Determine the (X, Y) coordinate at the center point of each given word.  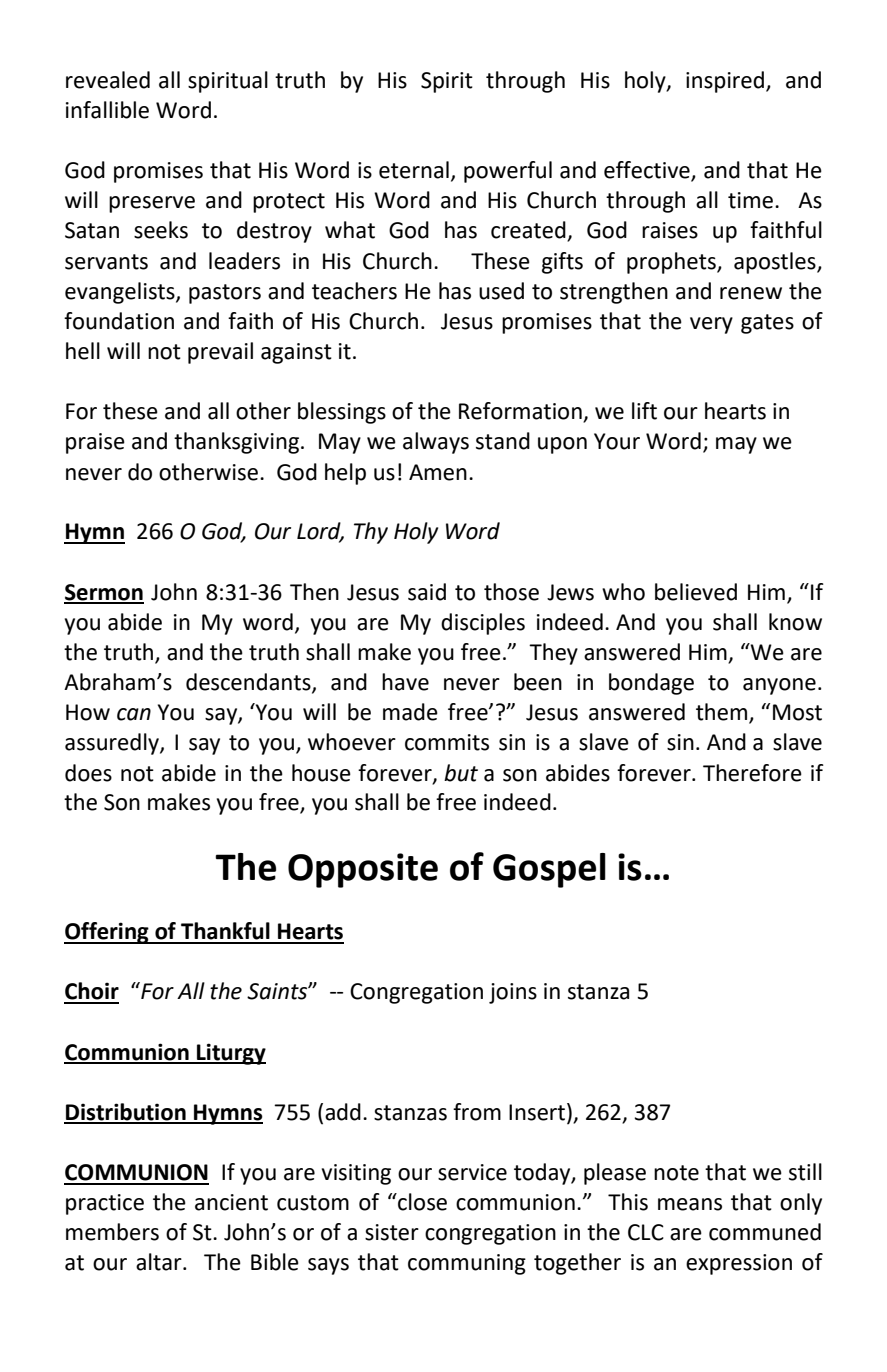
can (134, 714)
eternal (414, 170)
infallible (107, 110)
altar (160, 1262)
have (405, 682)
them (721, 712)
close (421, 1202)
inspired (726, 82)
